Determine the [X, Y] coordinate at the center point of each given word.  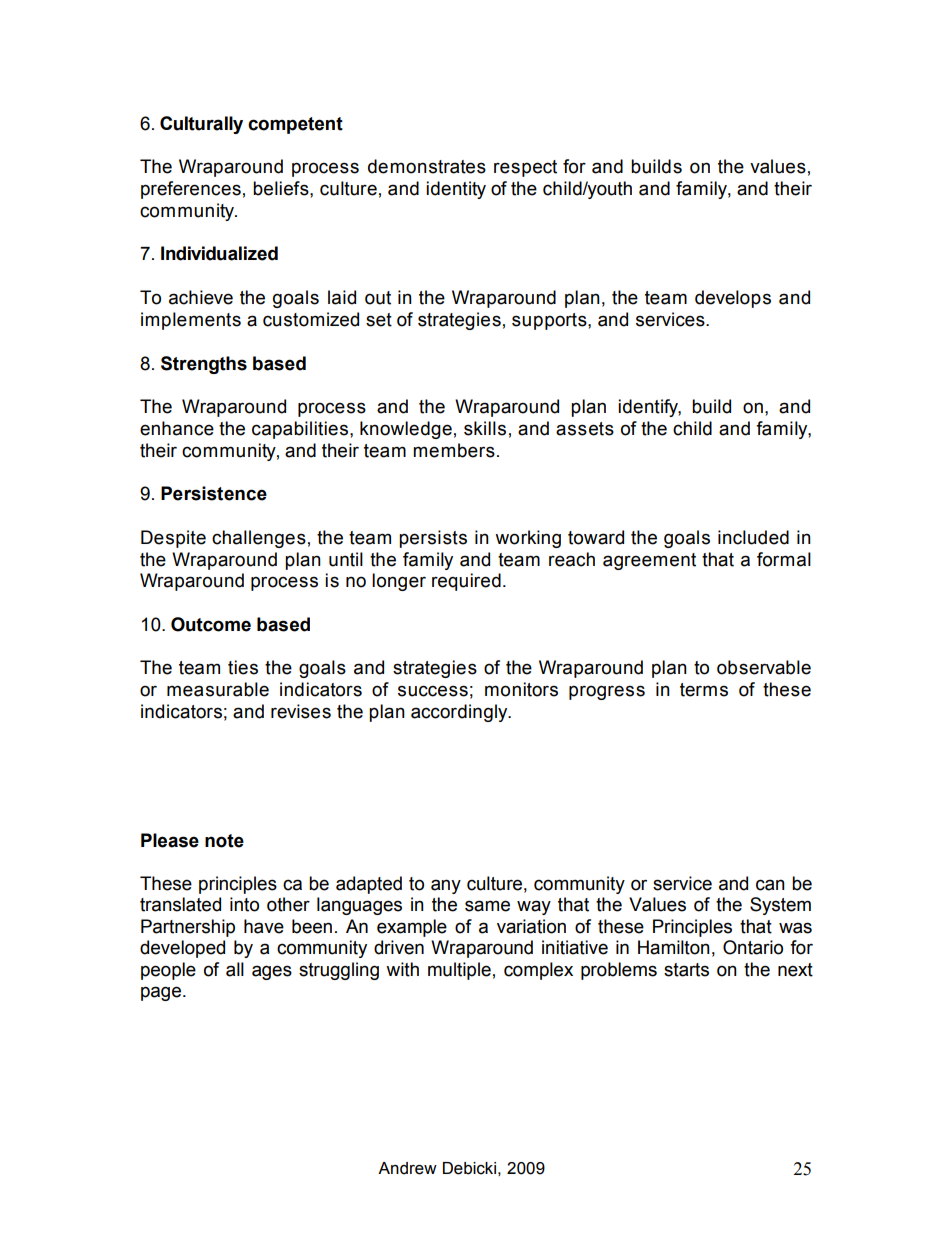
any [446, 886]
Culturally [201, 125]
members [454, 450]
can [770, 885]
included [753, 537]
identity [456, 190]
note [224, 841]
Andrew [407, 1168]
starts [686, 970]
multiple [459, 971]
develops [733, 299]
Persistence [214, 493]
